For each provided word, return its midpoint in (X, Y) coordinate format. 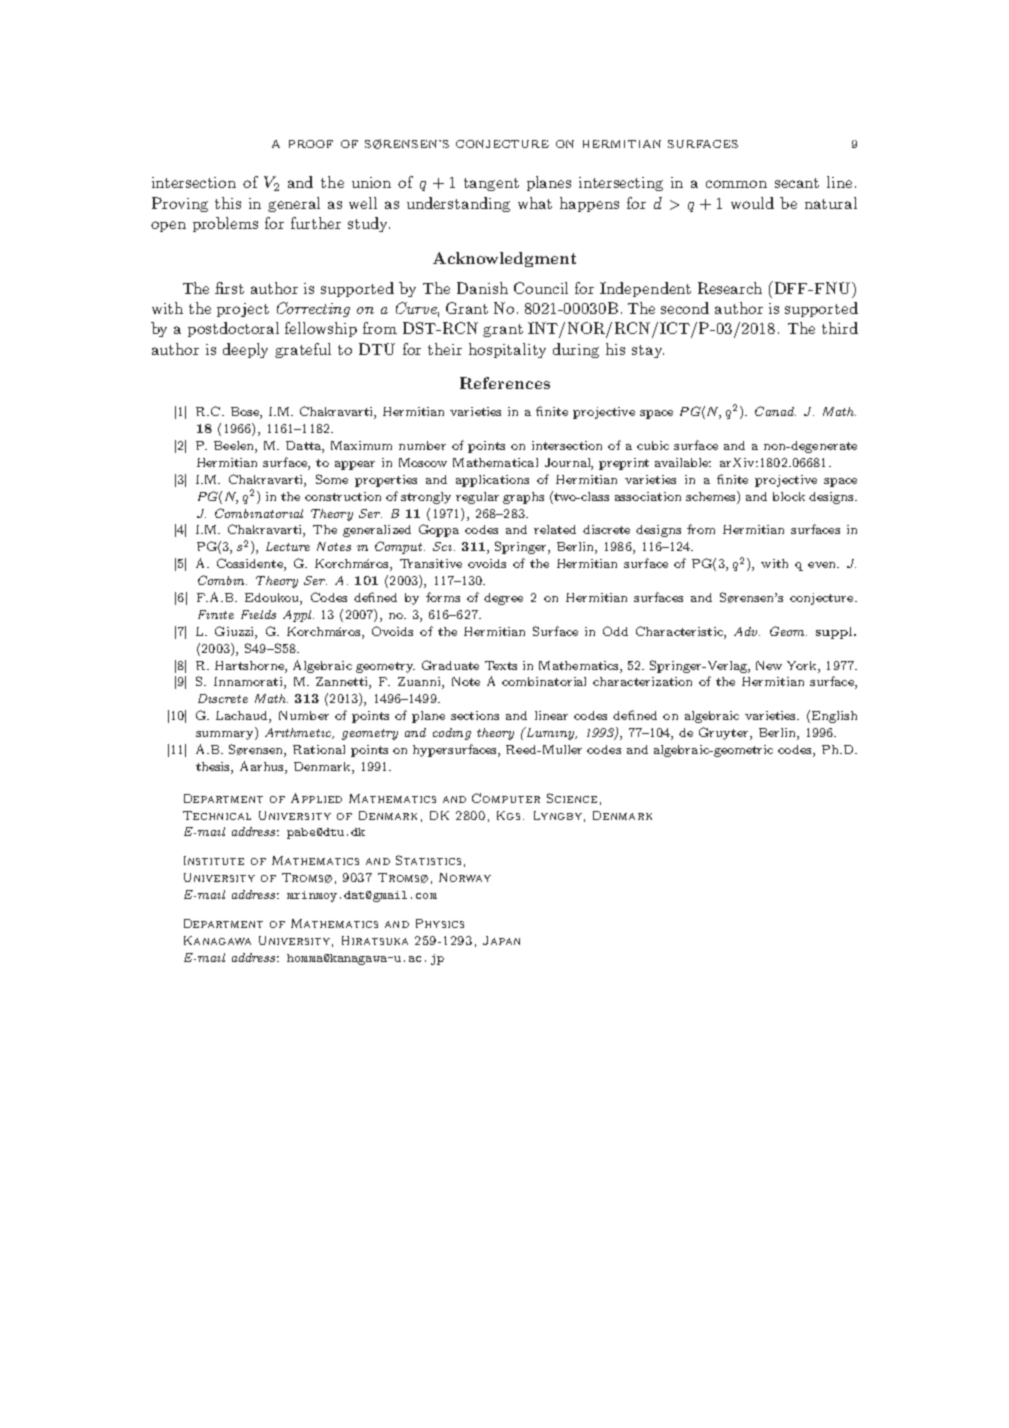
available (683, 462)
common (736, 184)
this (228, 203)
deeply (245, 350)
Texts (501, 665)
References (505, 383)
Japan (501, 940)
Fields (258, 614)
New (769, 665)
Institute (214, 860)
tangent (491, 184)
